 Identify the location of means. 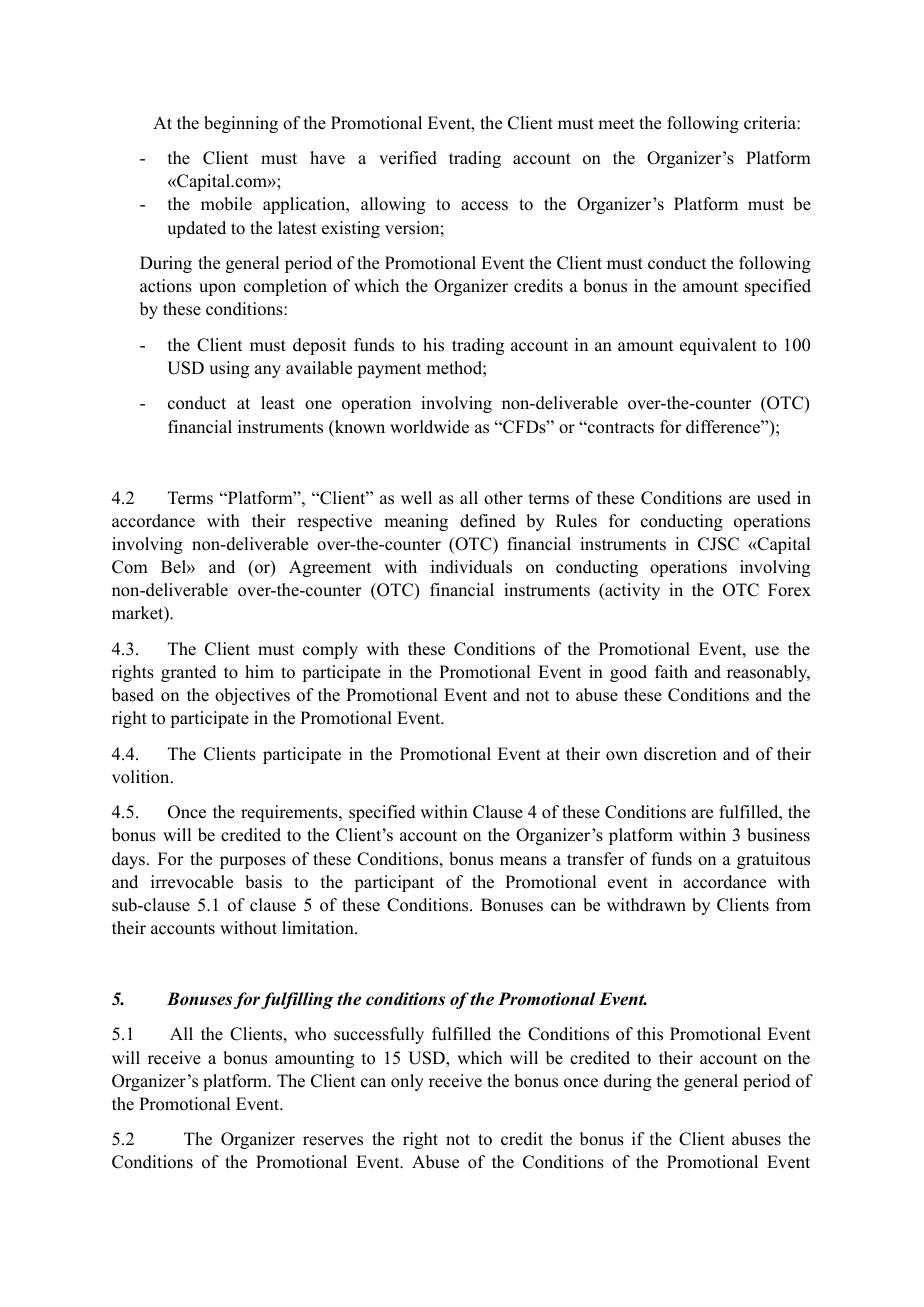
(523, 861).
